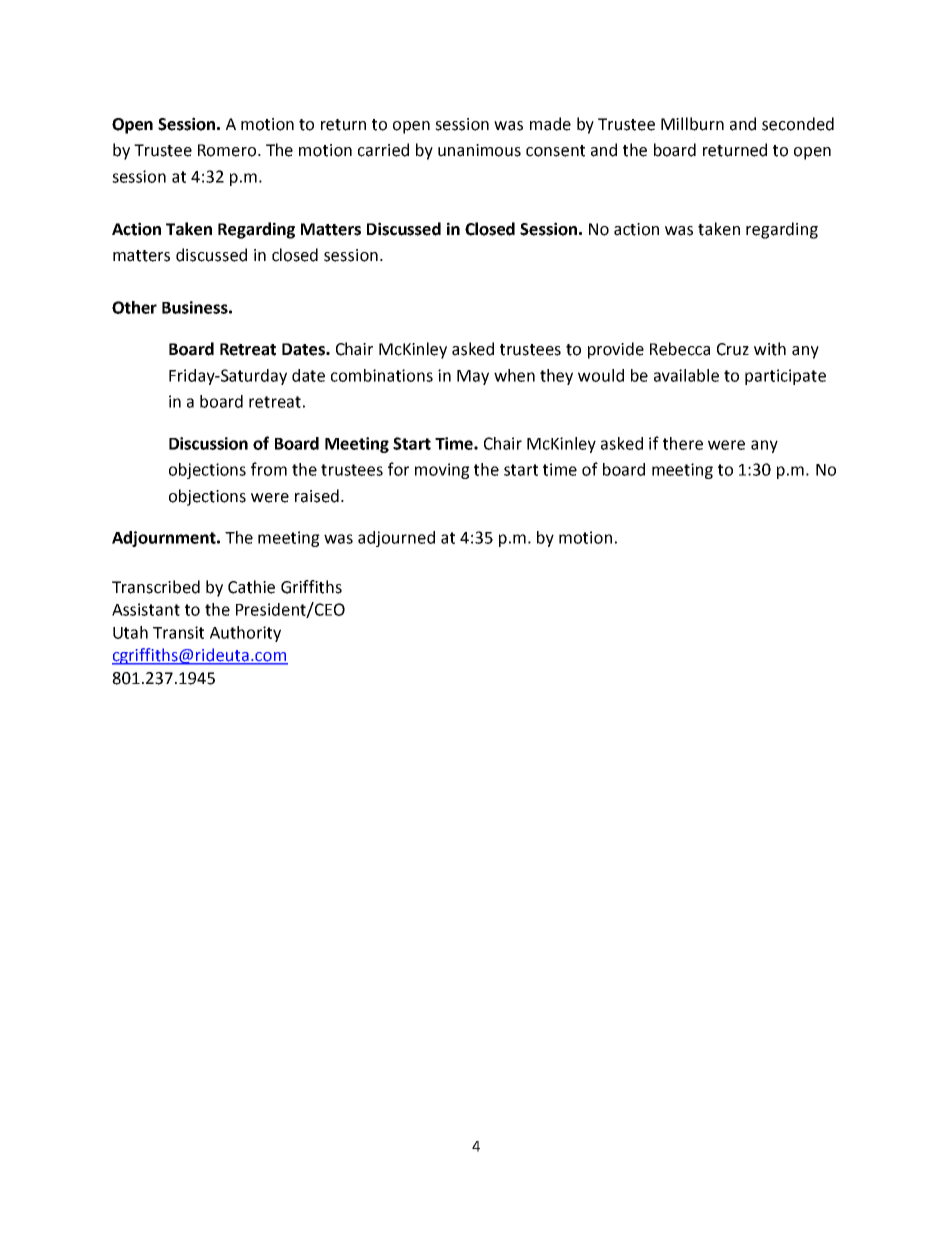 The height and width of the screenshot is (1233, 952). Describe the element at coordinates (686, 375) in the screenshot. I see `available` at that location.
